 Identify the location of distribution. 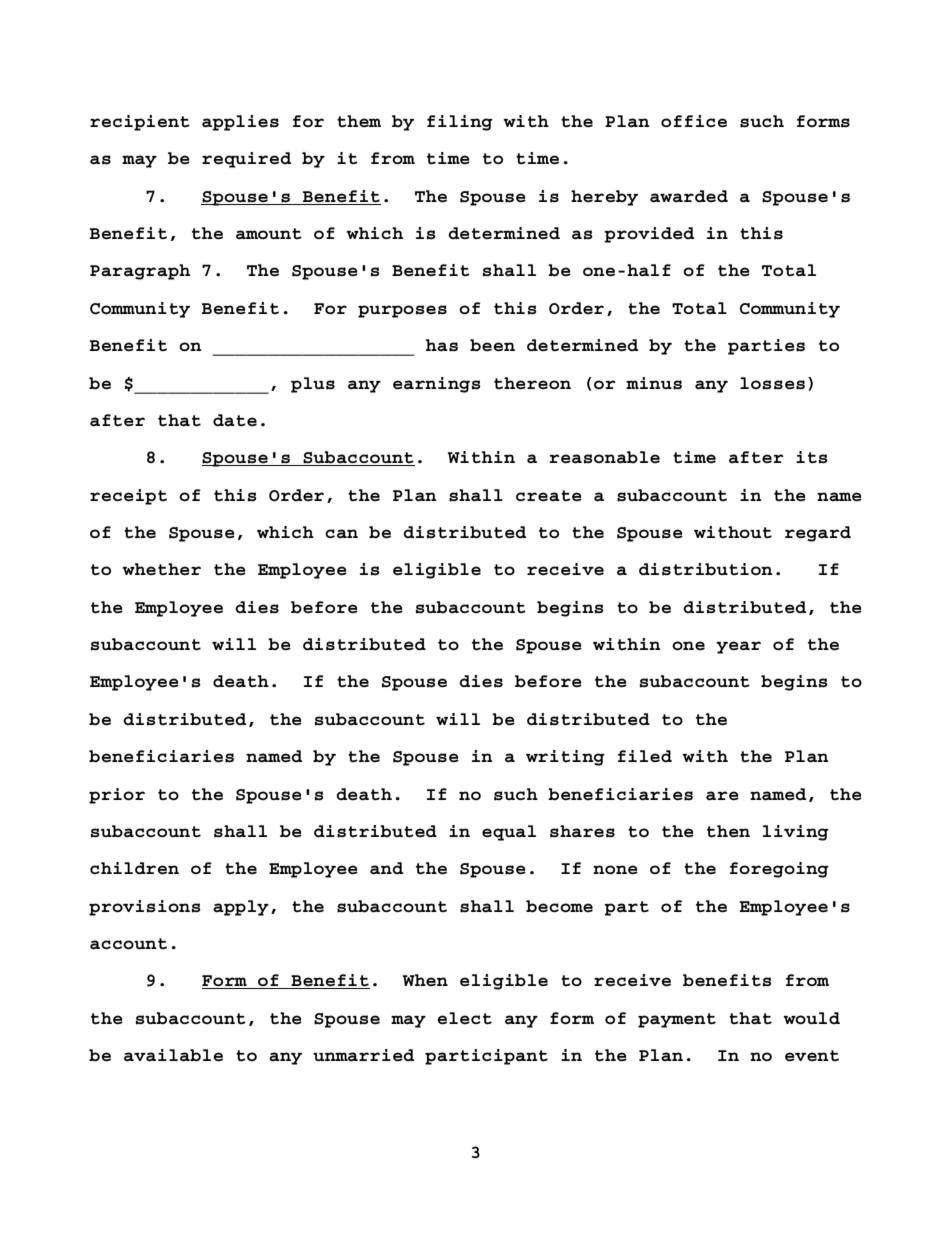
(706, 569).
